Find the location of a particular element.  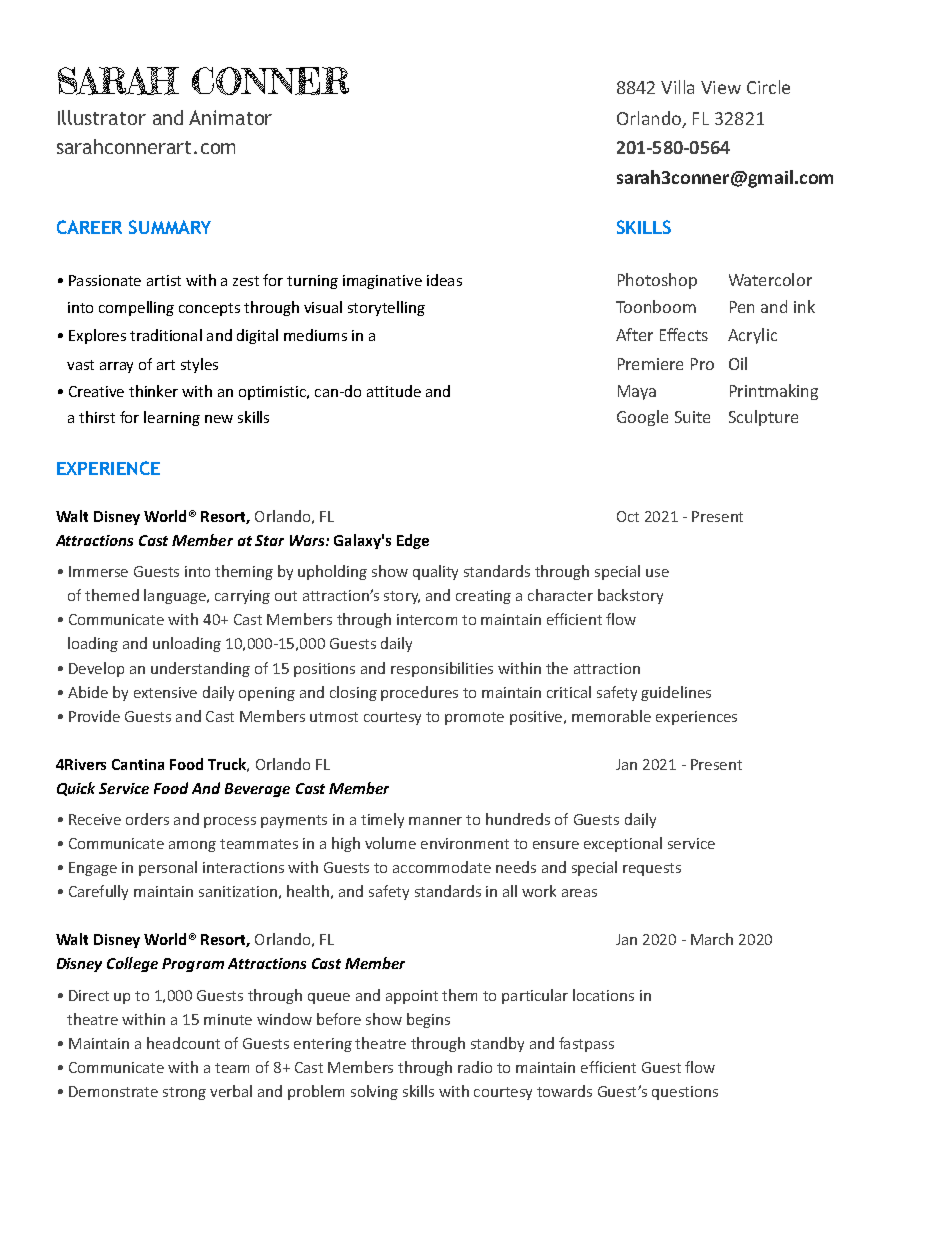

Animator is located at coordinates (230, 117).
